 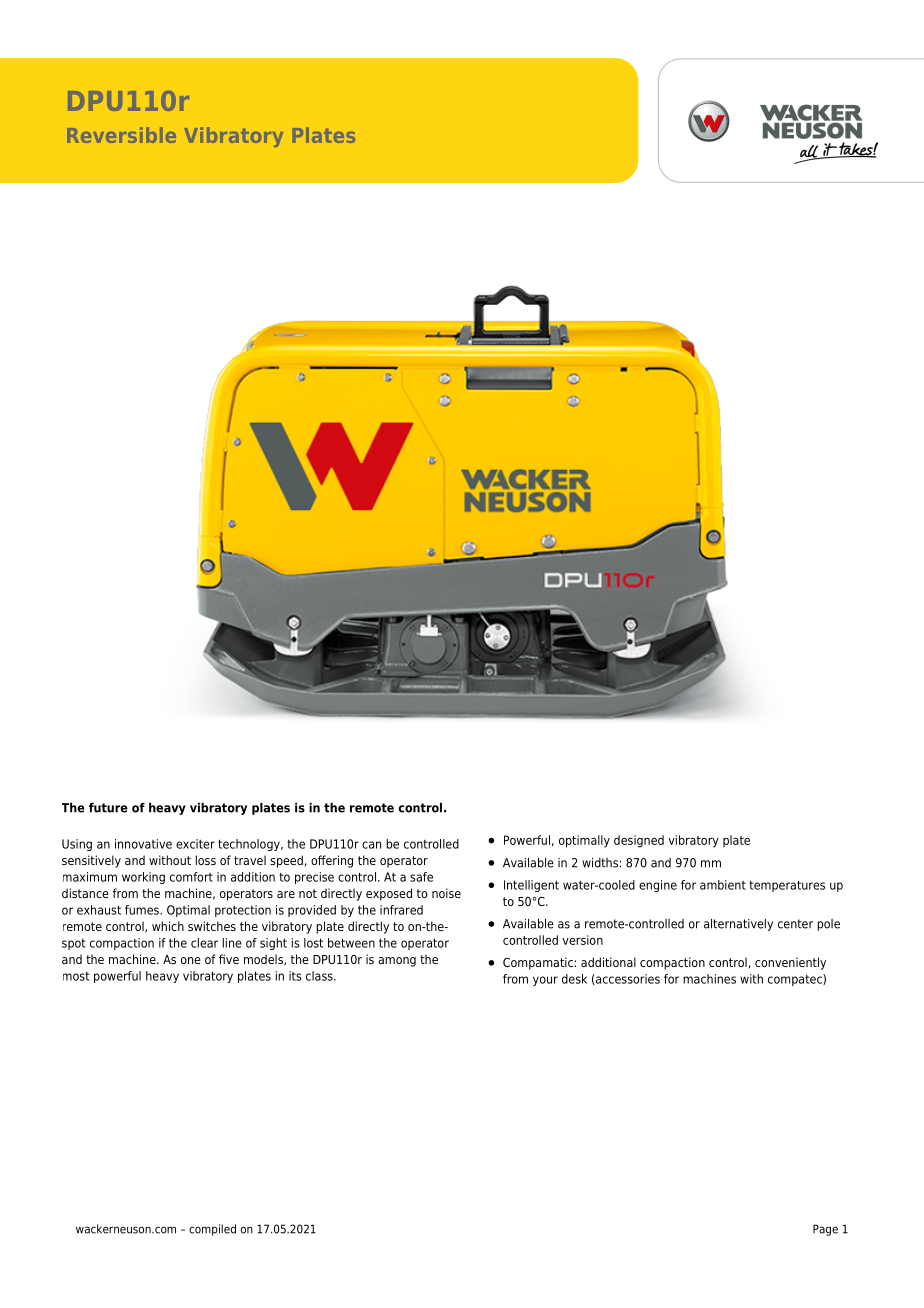 I want to click on your, so click(x=545, y=981).
